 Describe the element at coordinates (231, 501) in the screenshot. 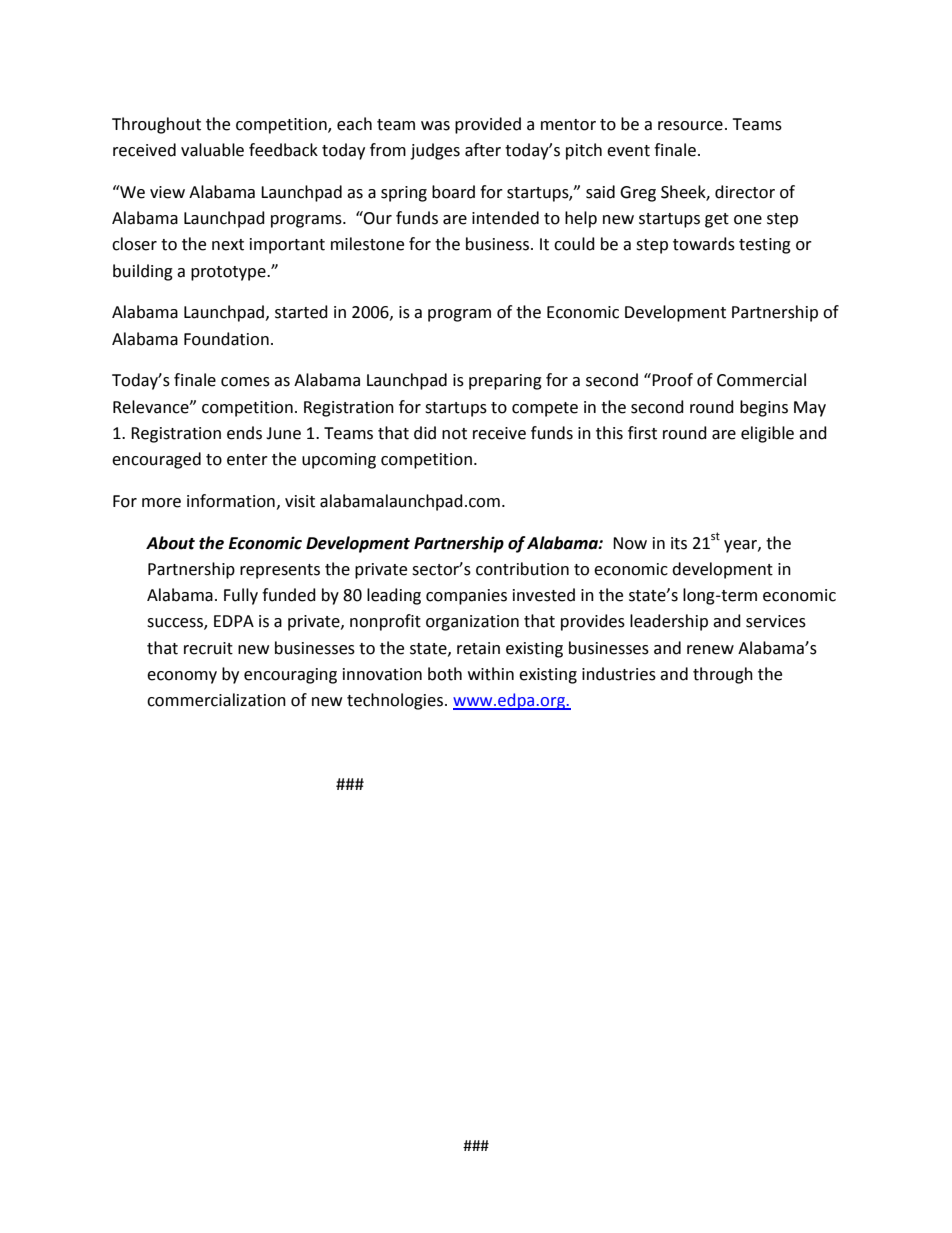

I see `information` at that location.
